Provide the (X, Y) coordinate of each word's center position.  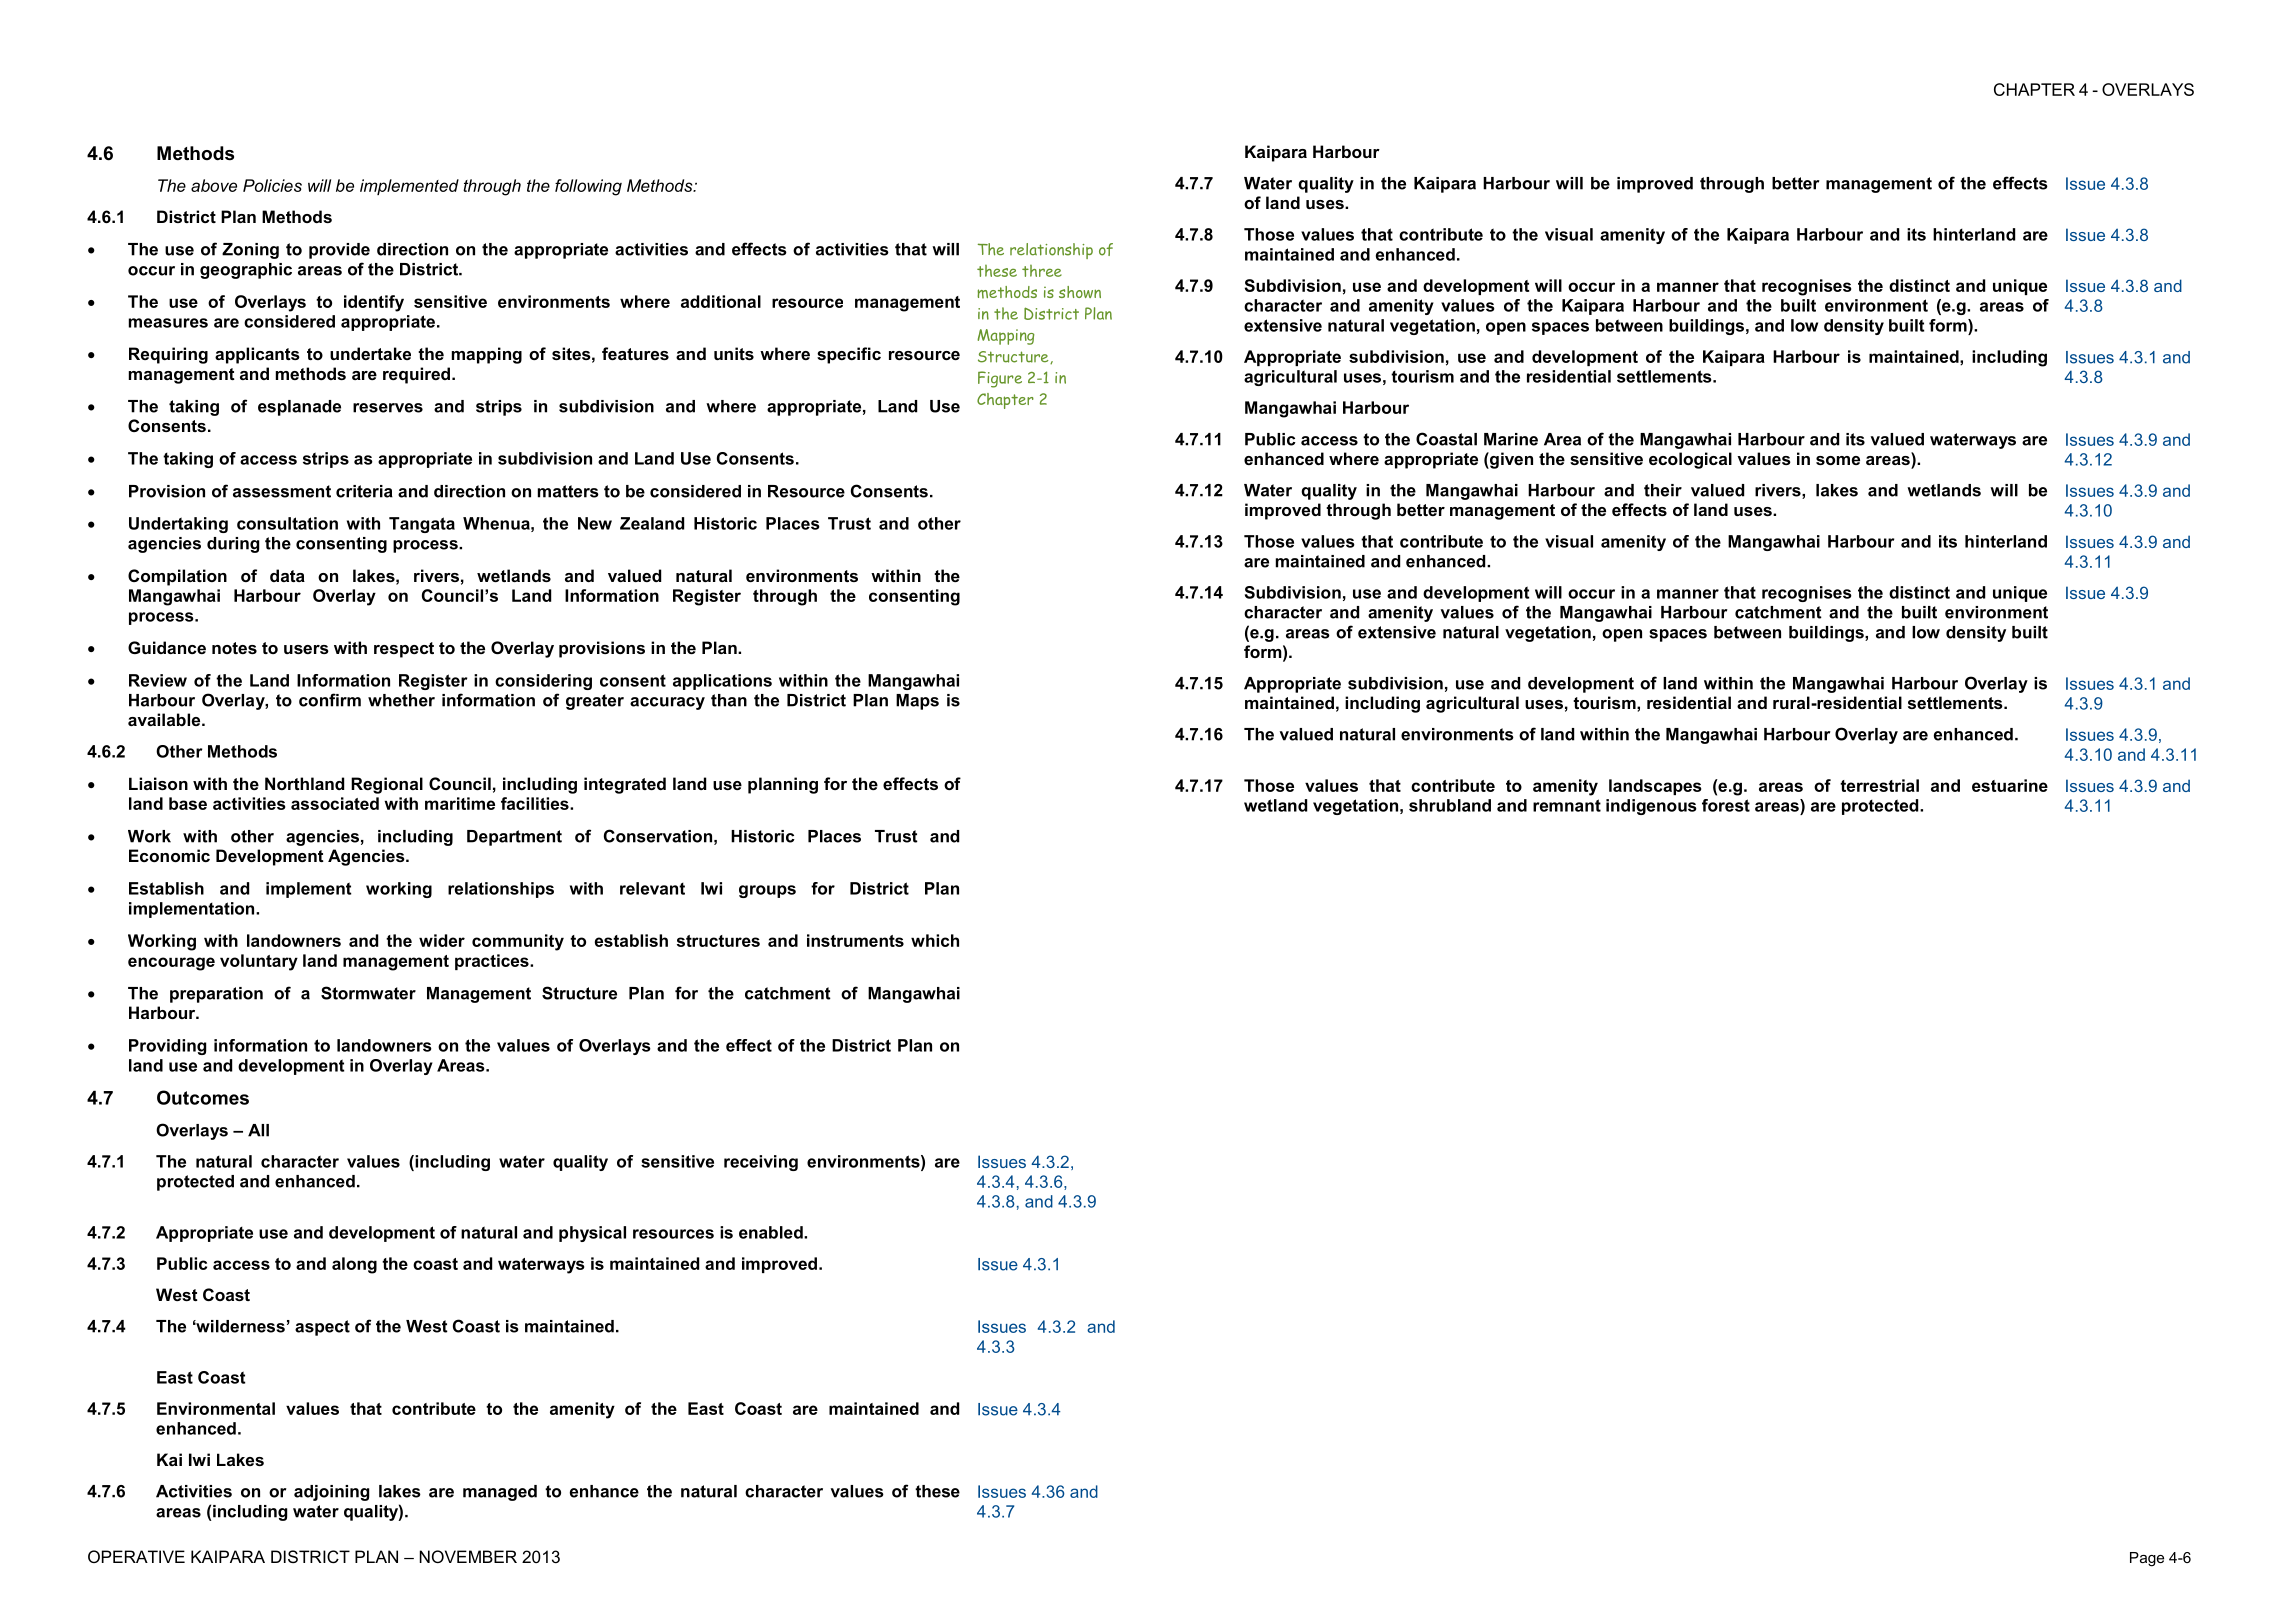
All (258, 1130)
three (1042, 271)
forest (1726, 805)
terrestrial (1879, 785)
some (1838, 460)
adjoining (331, 1493)
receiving (761, 1163)
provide (339, 251)
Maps (917, 702)
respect (404, 650)
